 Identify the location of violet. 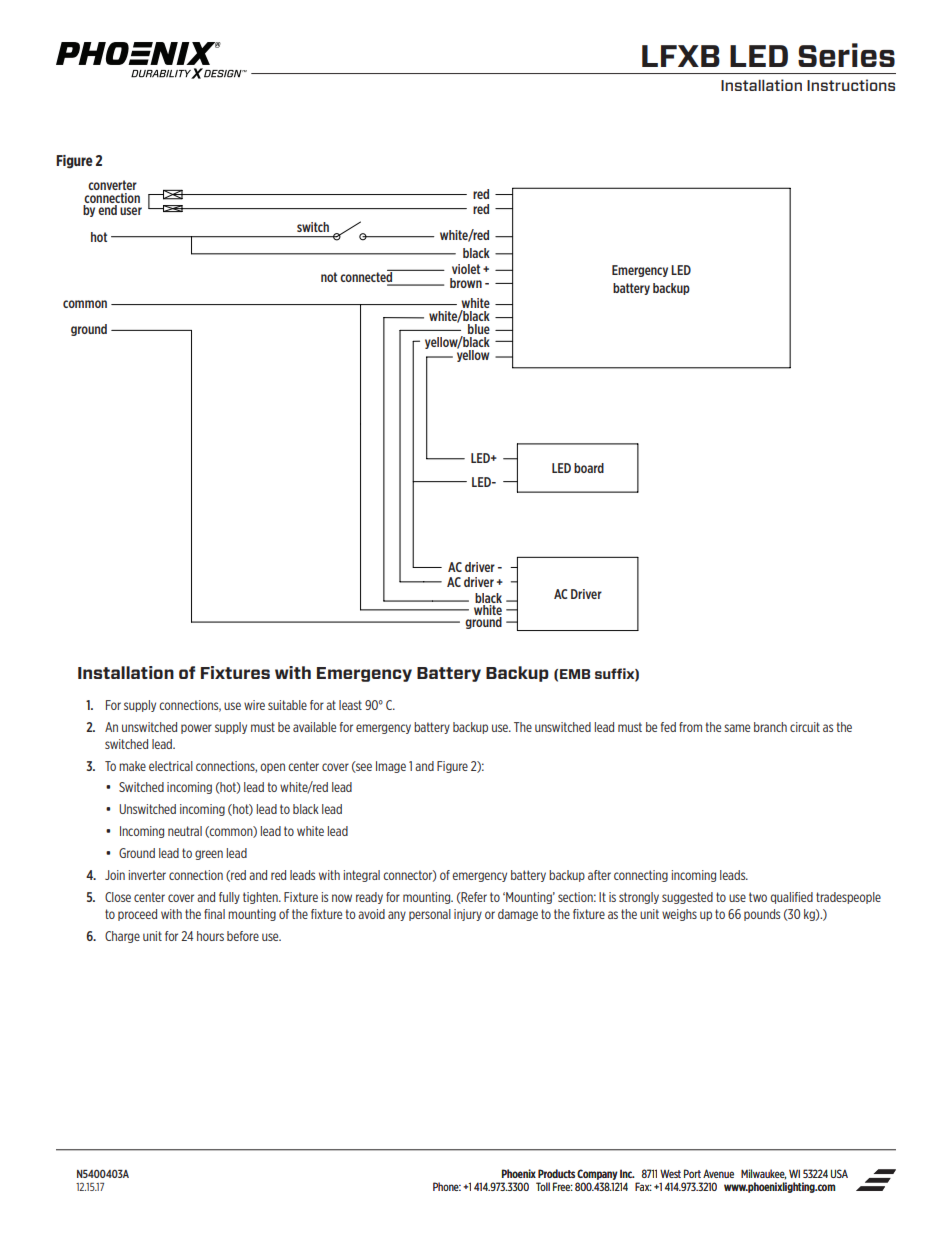
(466, 269).
